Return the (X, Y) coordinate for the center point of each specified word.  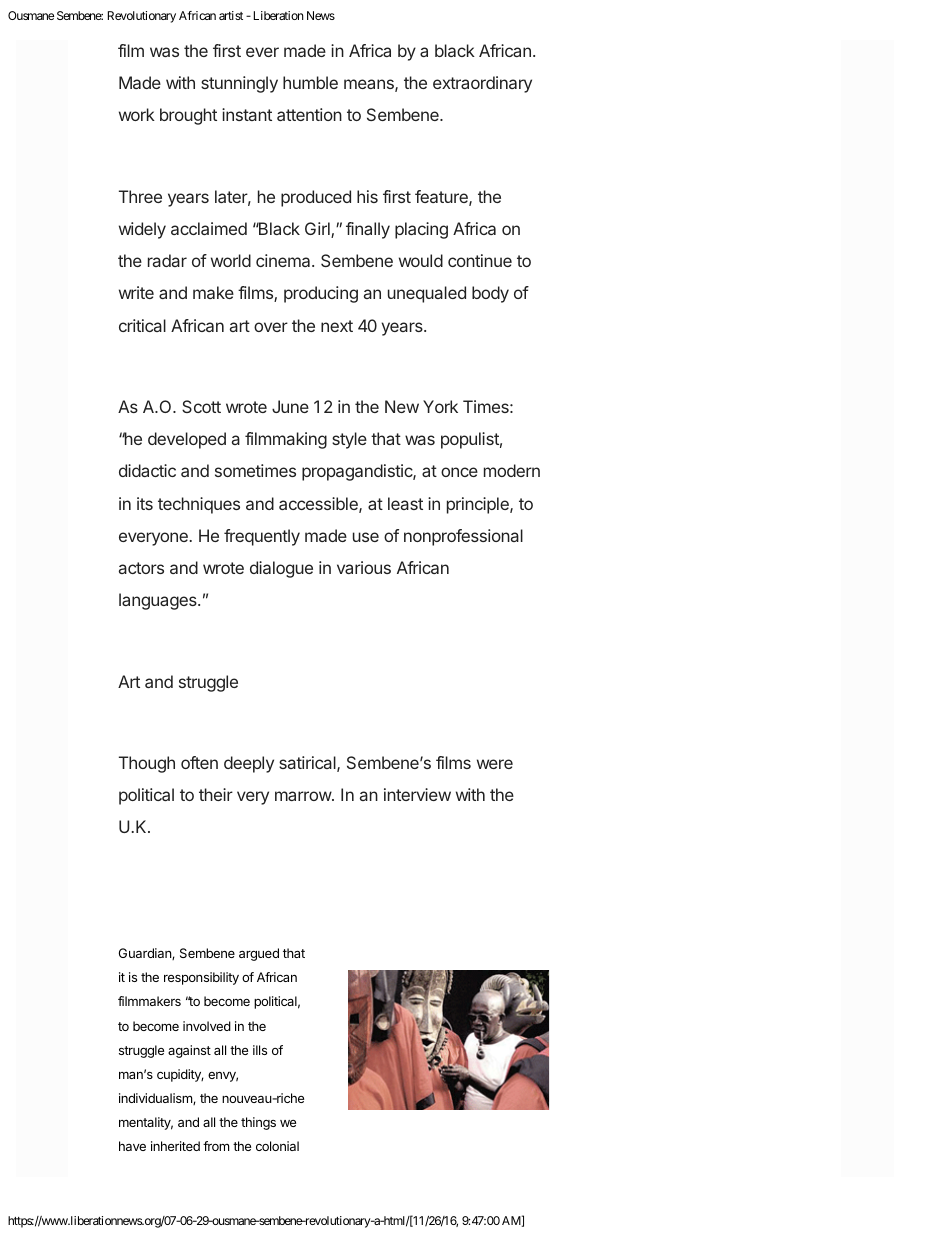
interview (417, 794)
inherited (175, 1146)
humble (310, 82)
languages (159, 601)
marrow (304, 796)
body (490, 294)
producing (321, 294)
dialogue (281, 569)
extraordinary (482, 84)
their (216, 794)
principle (479, 505)
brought (188, 116)
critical (142, 325)
